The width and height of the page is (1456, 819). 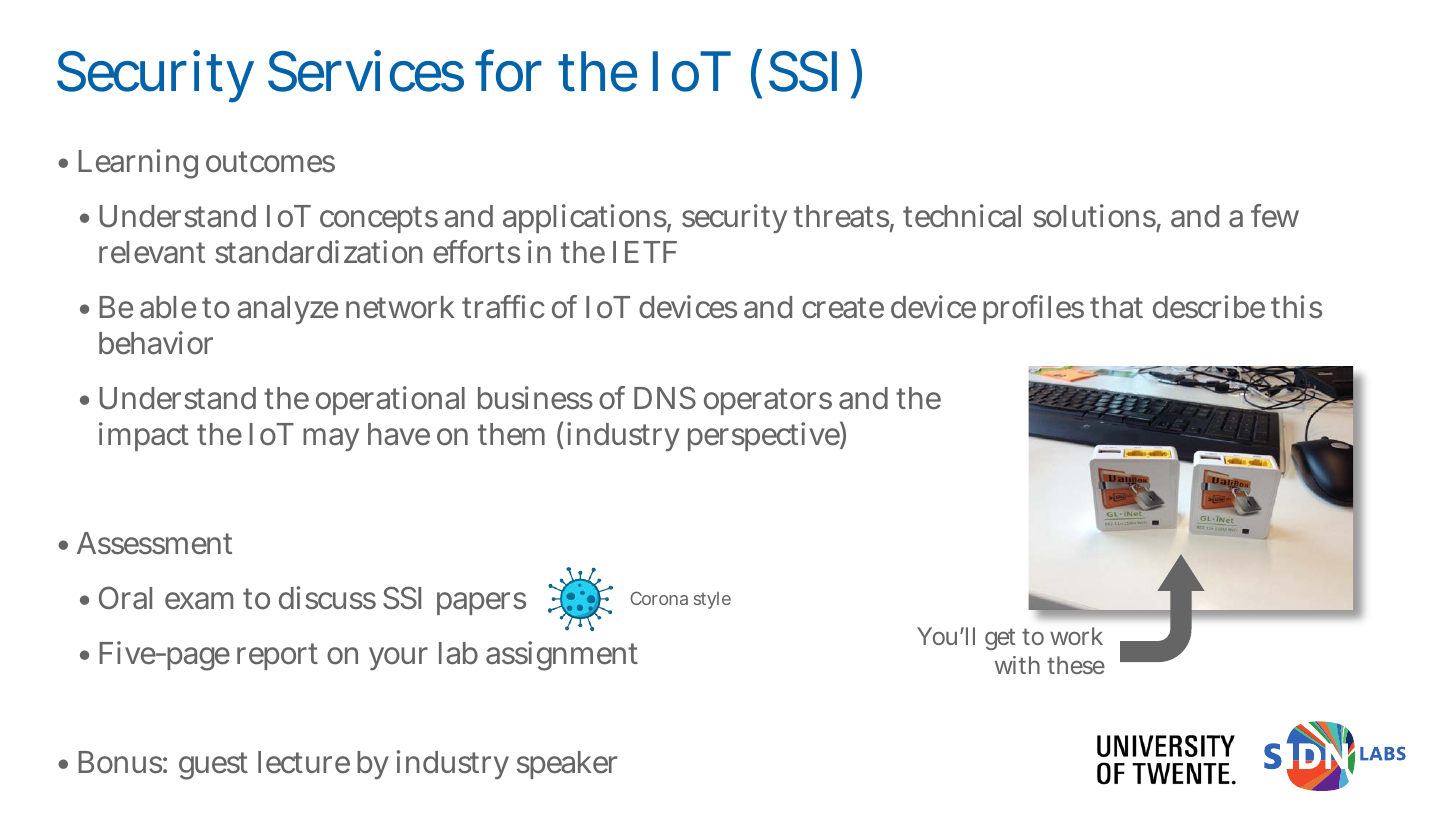 What do you see at coordinates (1116, 307) in the page?
I see `that` at bounding box center [1116, 307].
